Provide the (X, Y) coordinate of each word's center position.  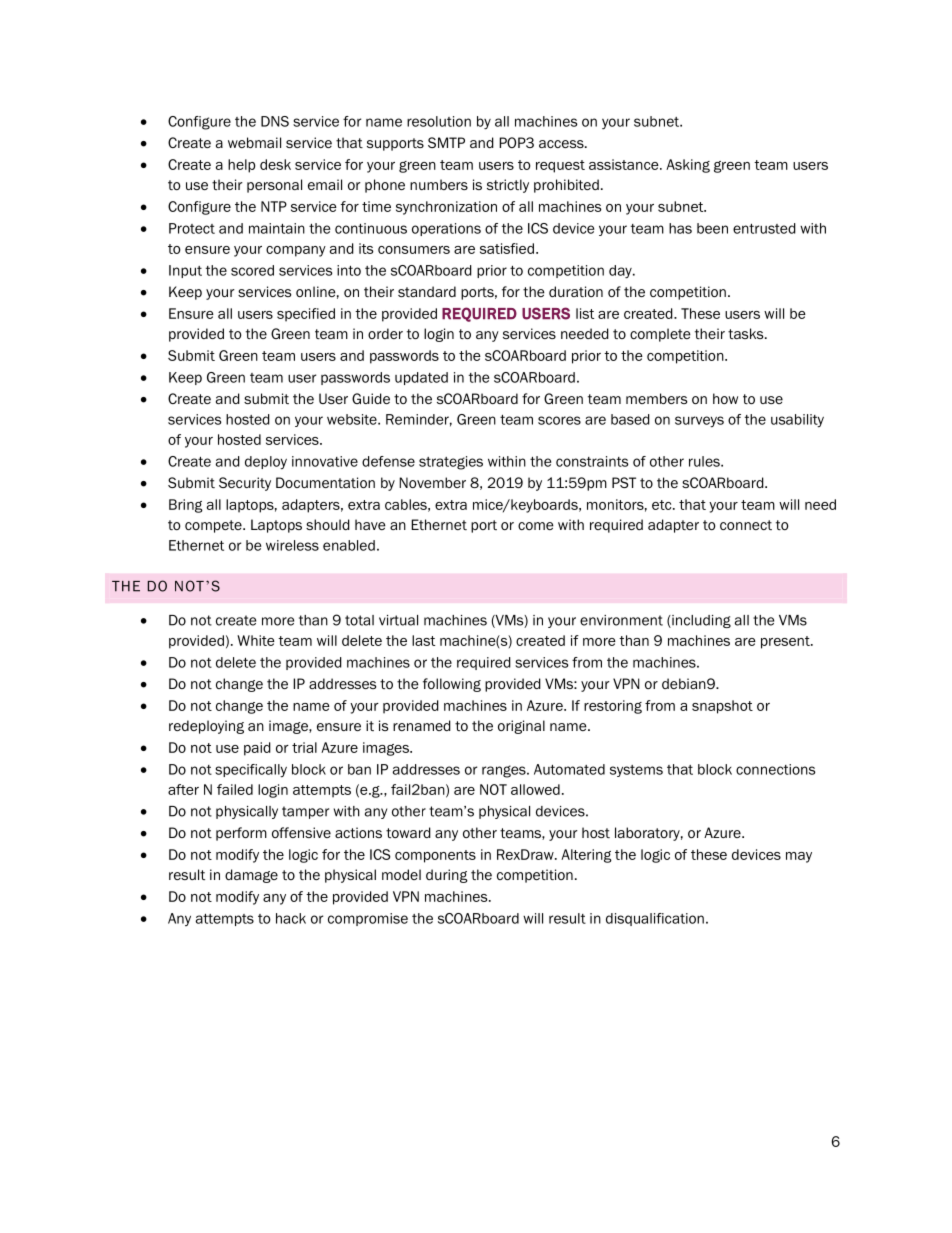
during (447, 876)
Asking (688, 166)
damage (251, 876)
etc (663, 505)
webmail (254, 142)
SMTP (446, 142)
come (536, 526)
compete (214, 526)
